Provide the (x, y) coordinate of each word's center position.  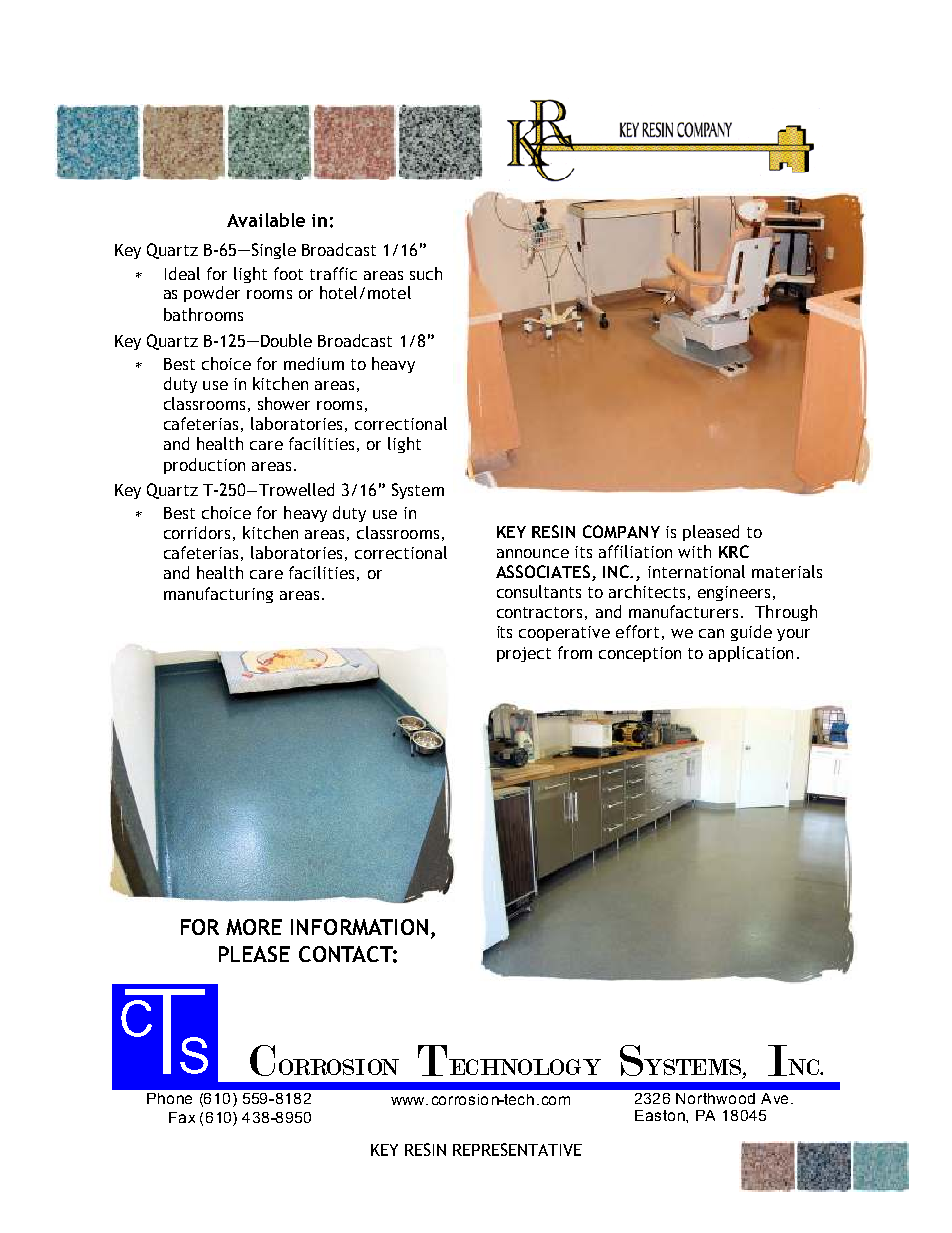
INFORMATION (359, 927)
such (426, 273)
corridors (197, 532)
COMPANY (621, 531)
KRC (734, 551)
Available (266, 220)
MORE (254, 927)
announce (533, 553)
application (751, 654)
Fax (182, 1117)
